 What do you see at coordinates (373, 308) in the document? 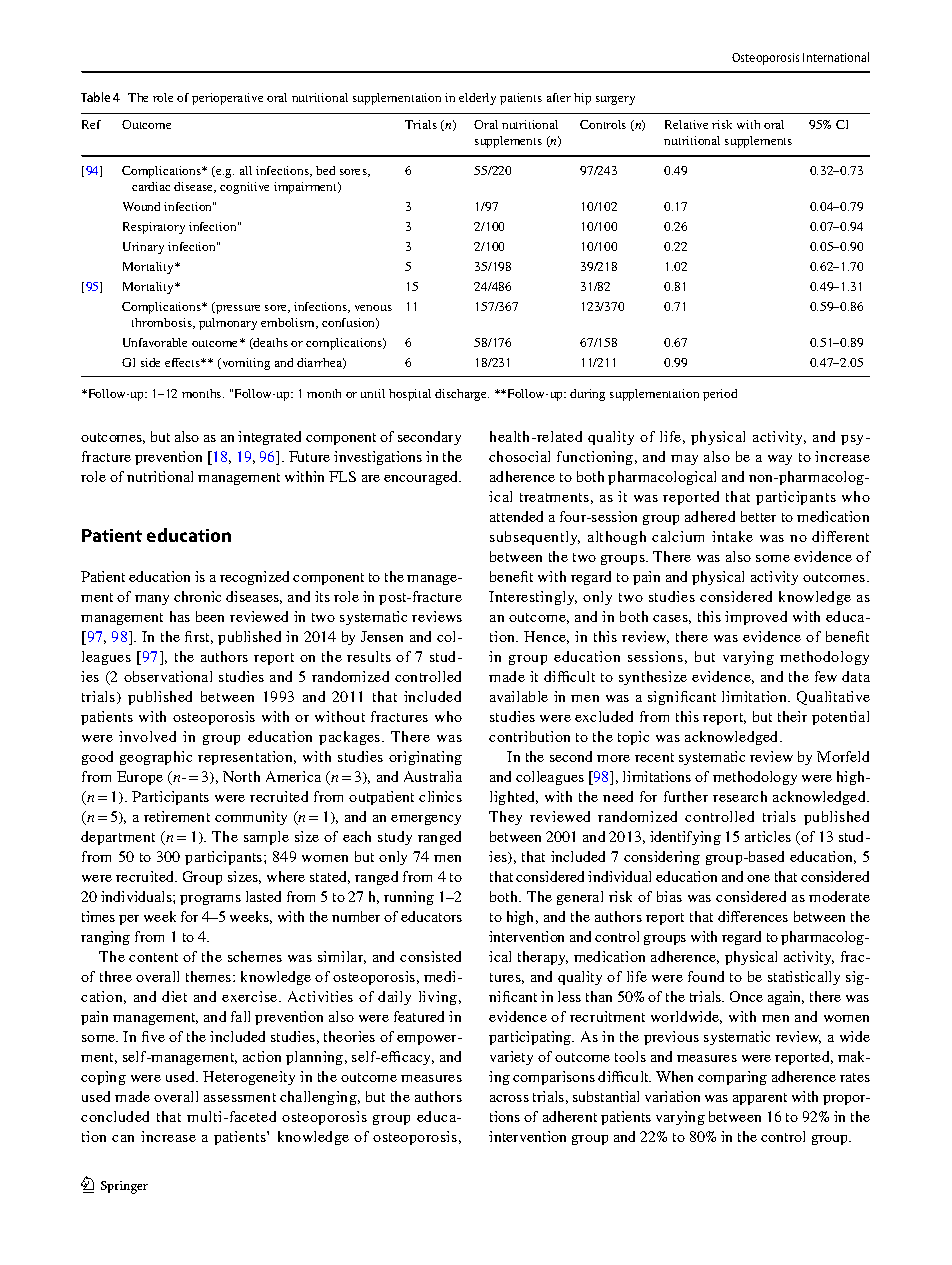
I see `venous` at bounding box center [373, 308].
